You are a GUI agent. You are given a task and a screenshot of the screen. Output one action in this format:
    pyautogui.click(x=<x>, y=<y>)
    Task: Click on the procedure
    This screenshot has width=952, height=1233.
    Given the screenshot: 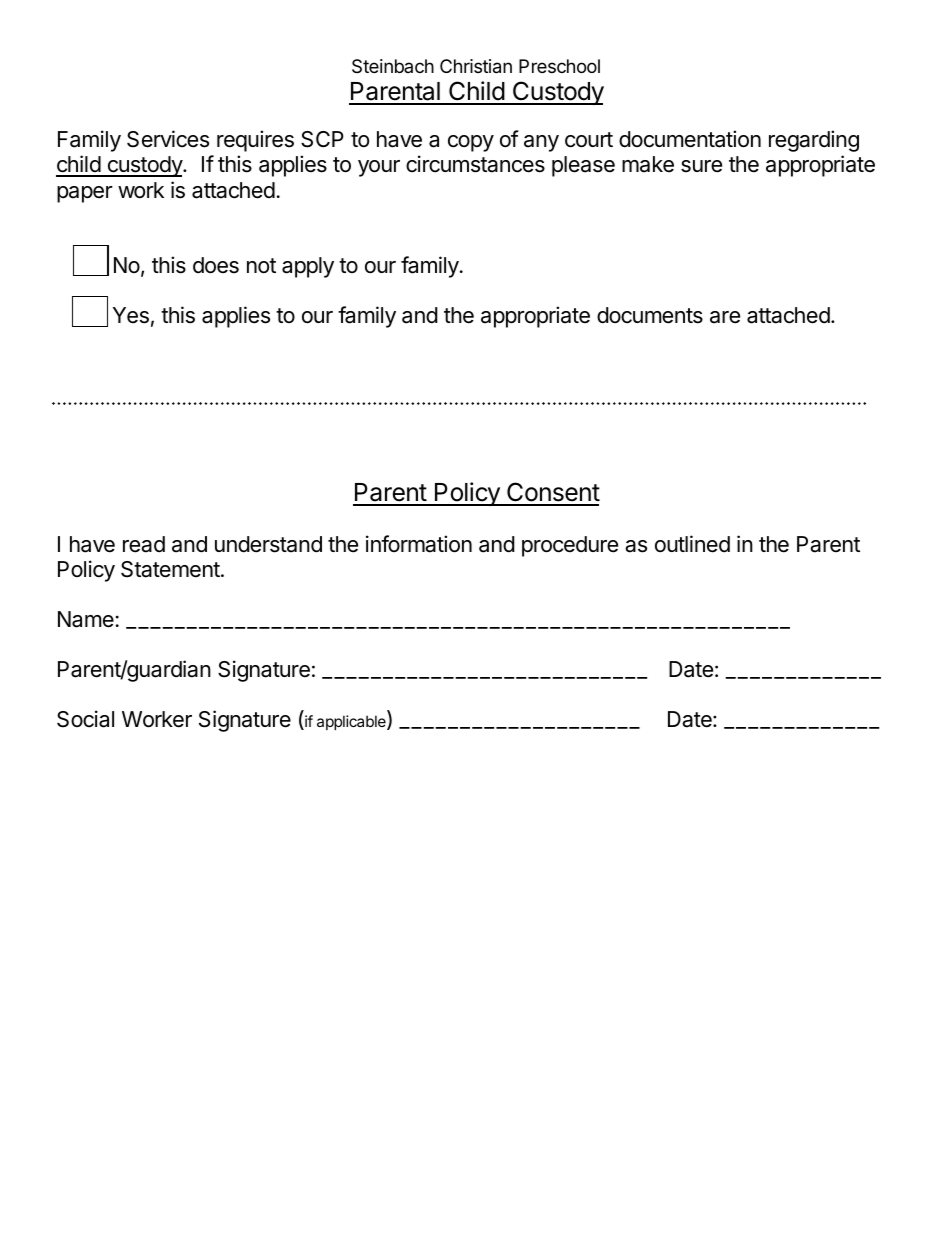 What is the action you would take?
    pyautogui.click(x=570, y=546)
